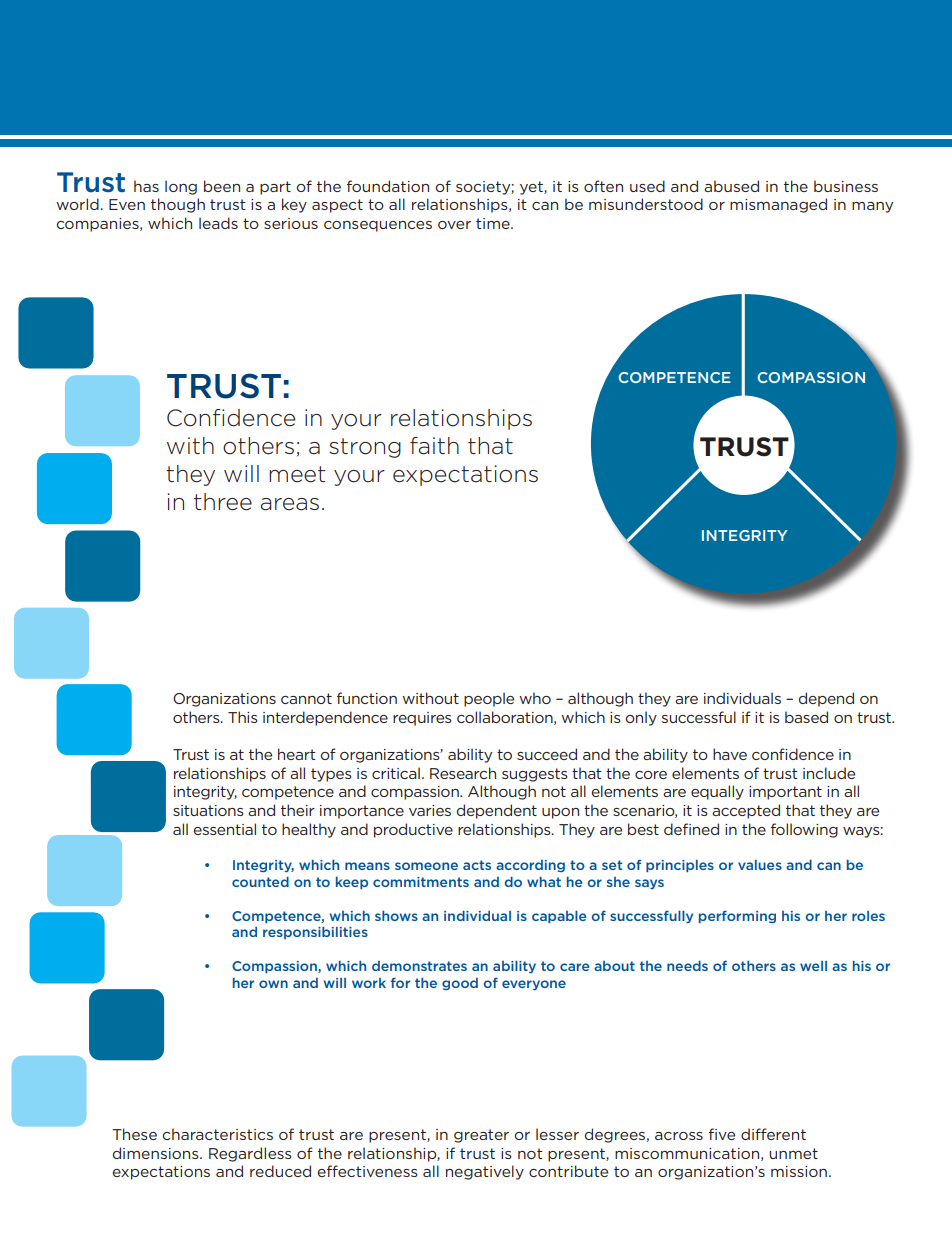 The height and width of the document is (1233, 952). I want to click on different, so click(773, 1134).
